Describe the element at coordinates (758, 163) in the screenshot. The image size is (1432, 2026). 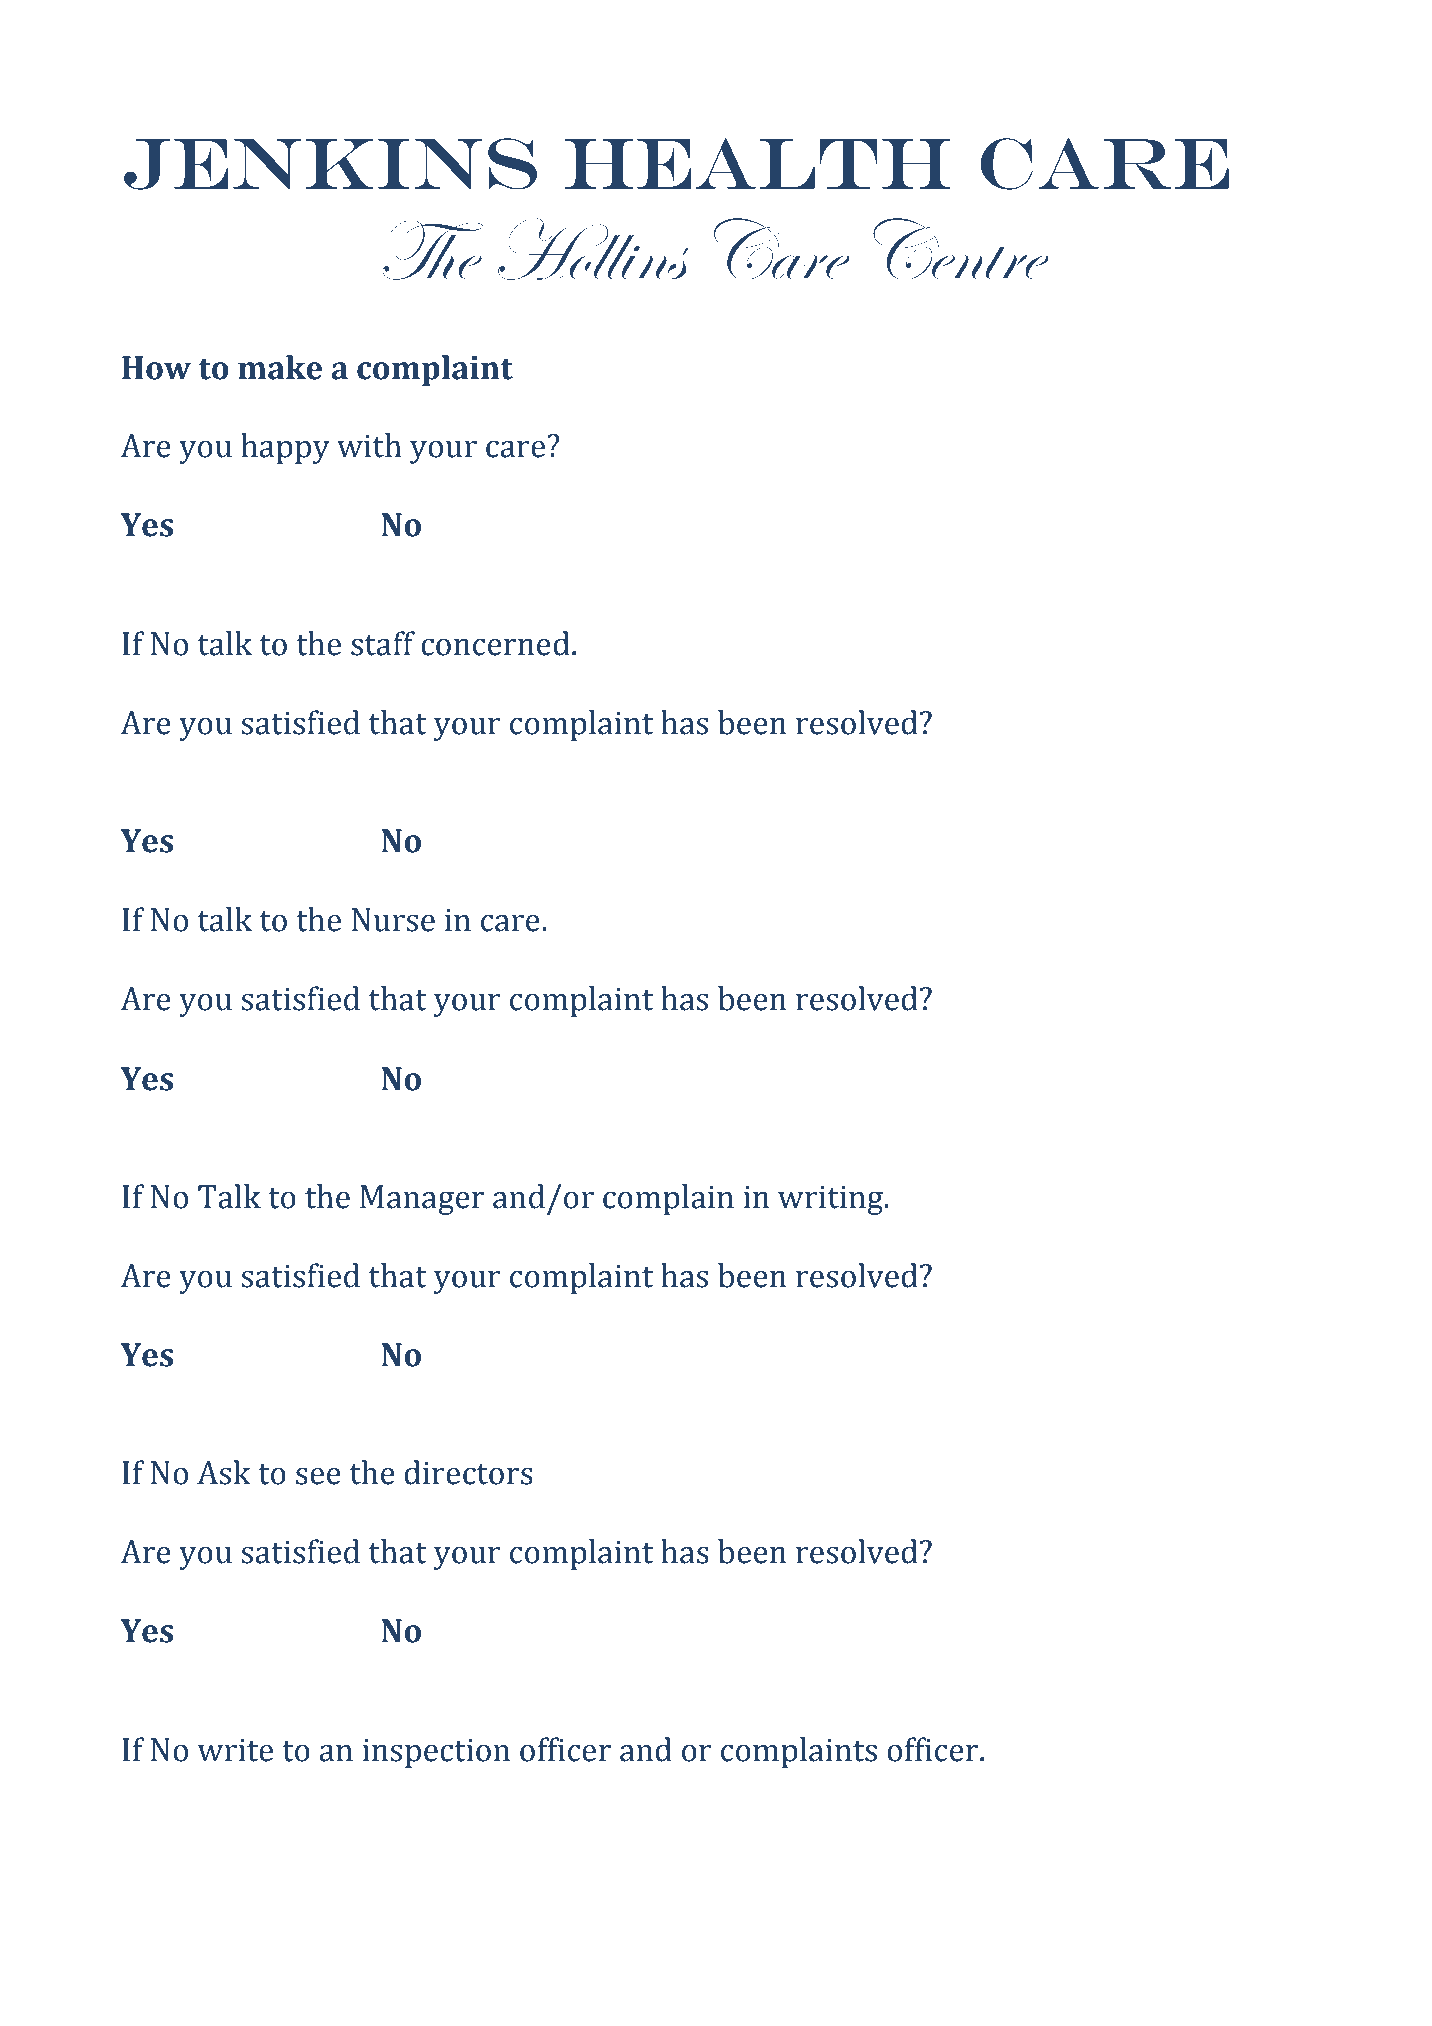
I see `HEALTH` at that location.
